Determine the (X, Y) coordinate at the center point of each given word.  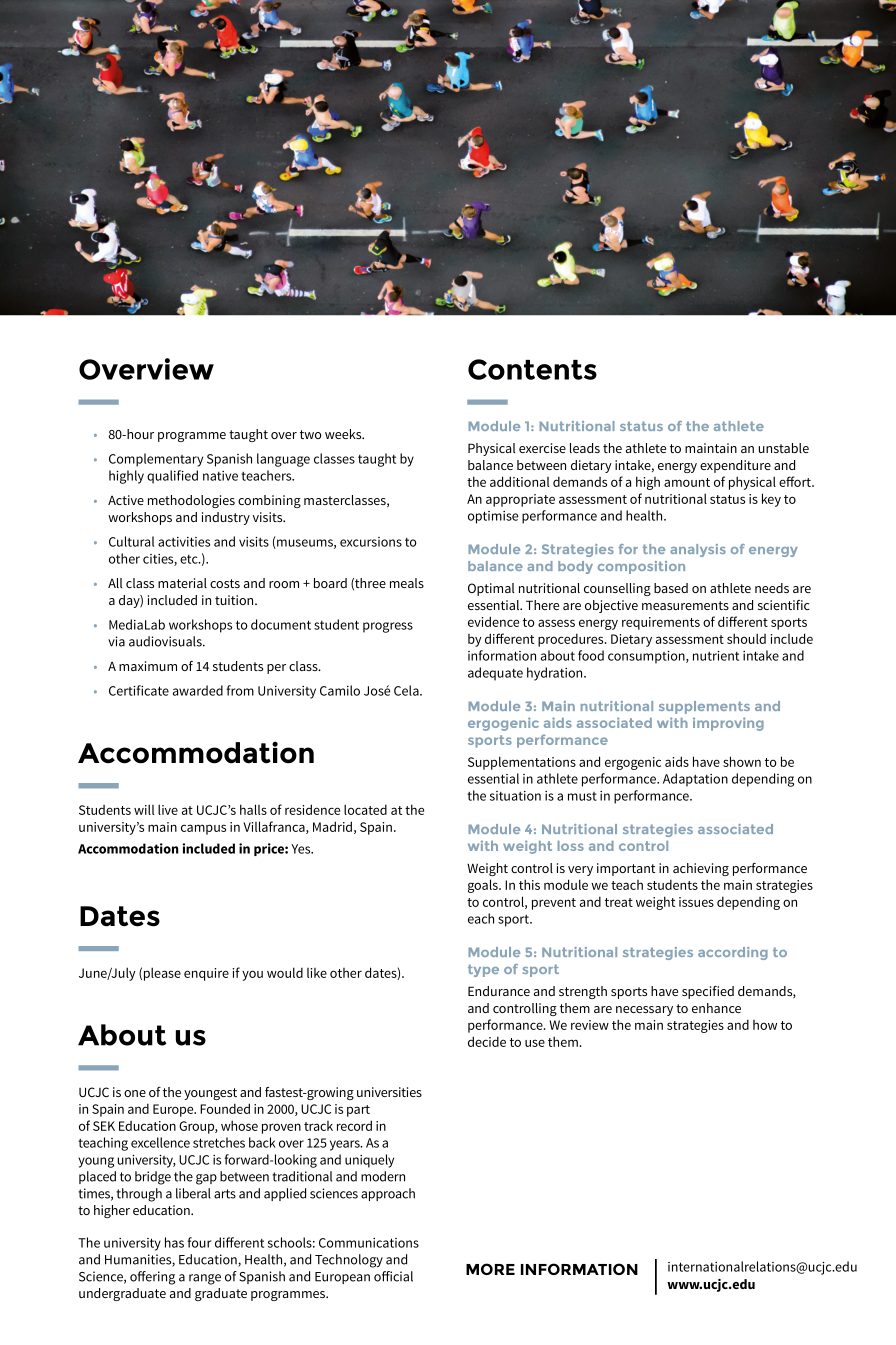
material (182, 583)
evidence (493, 621)
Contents (532, 369)
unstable (783, 448)
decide (487, 1041)
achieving (701, 869)
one (135, 1093)
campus (203, 829)
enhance (716, 1008)
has (174, 1242)
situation (515, 796)
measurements (685, 605)
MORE (490, 1269)
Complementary (156, 460)
